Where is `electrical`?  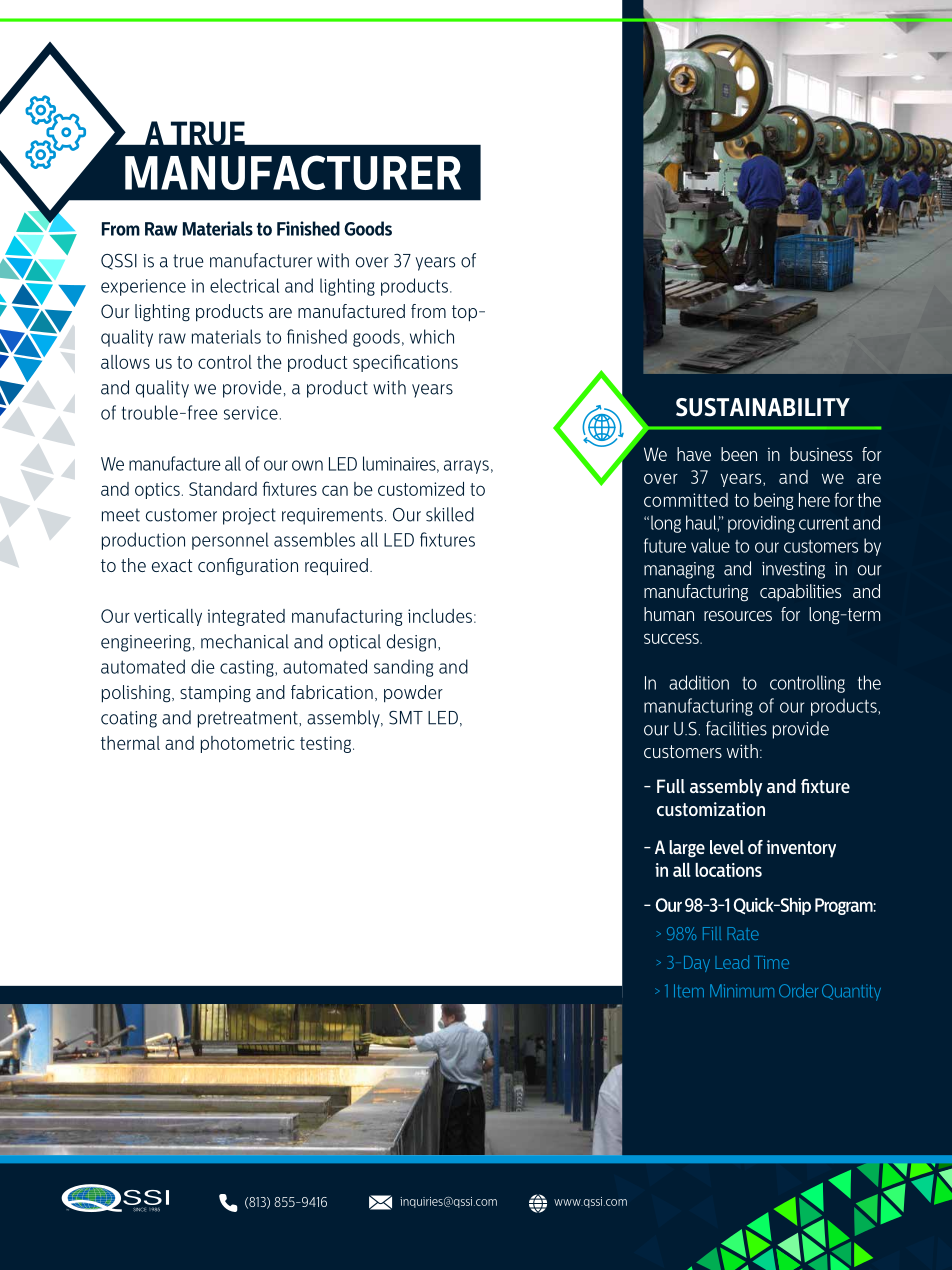 electrical is located at coordinates (244, 285).
